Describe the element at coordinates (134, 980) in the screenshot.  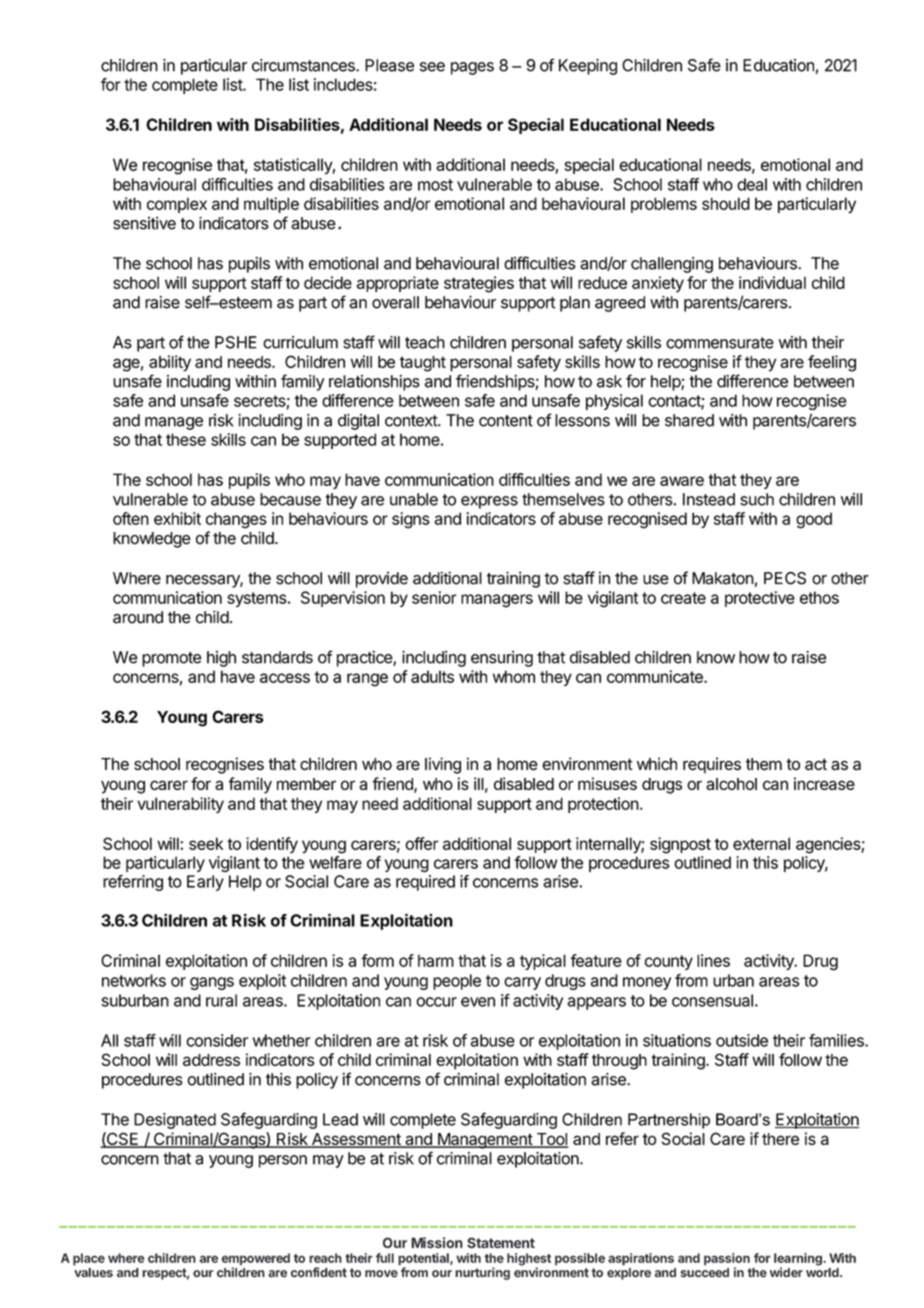
I see `networks` at that location.
